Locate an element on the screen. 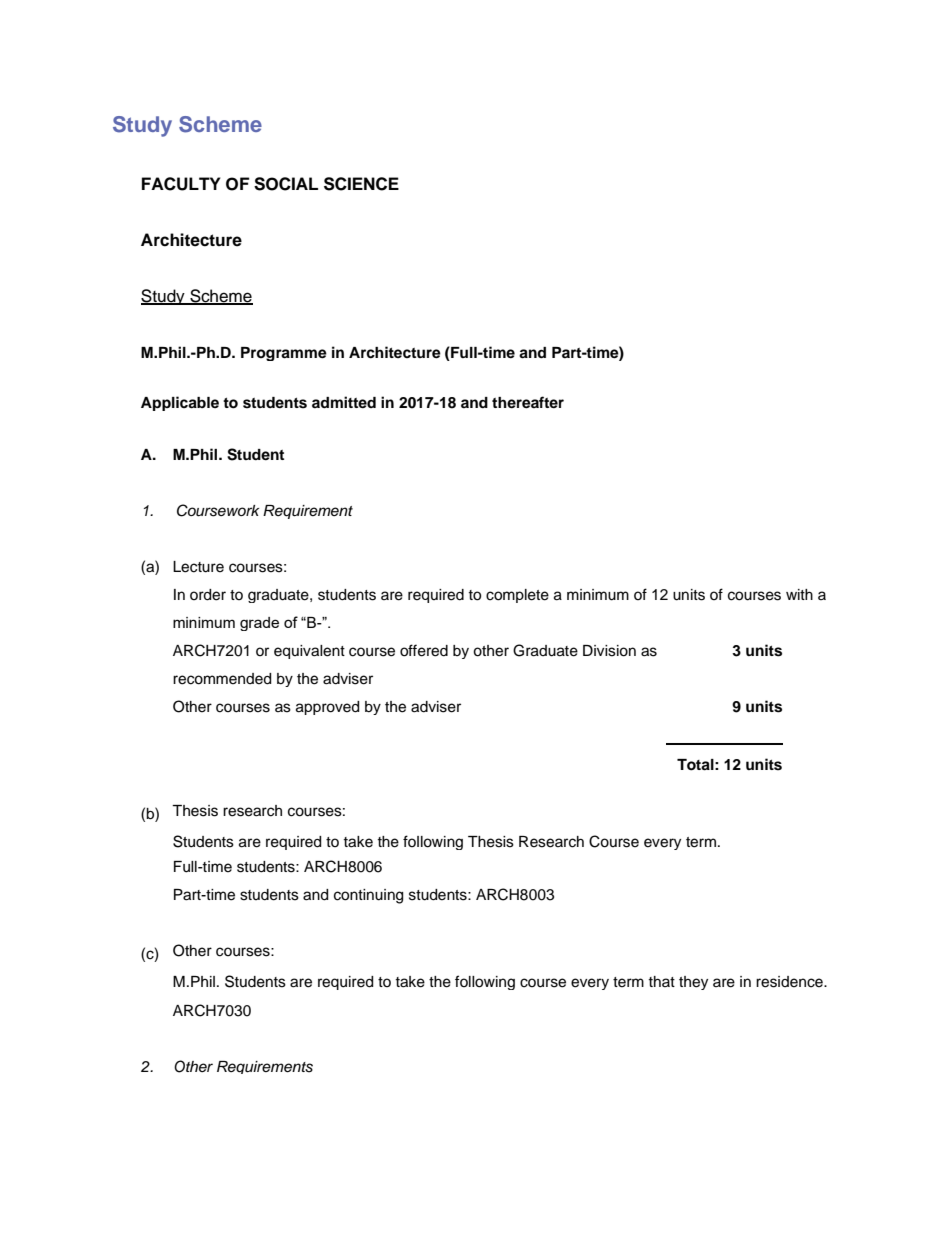  with is located at coordinates (799, 594).
